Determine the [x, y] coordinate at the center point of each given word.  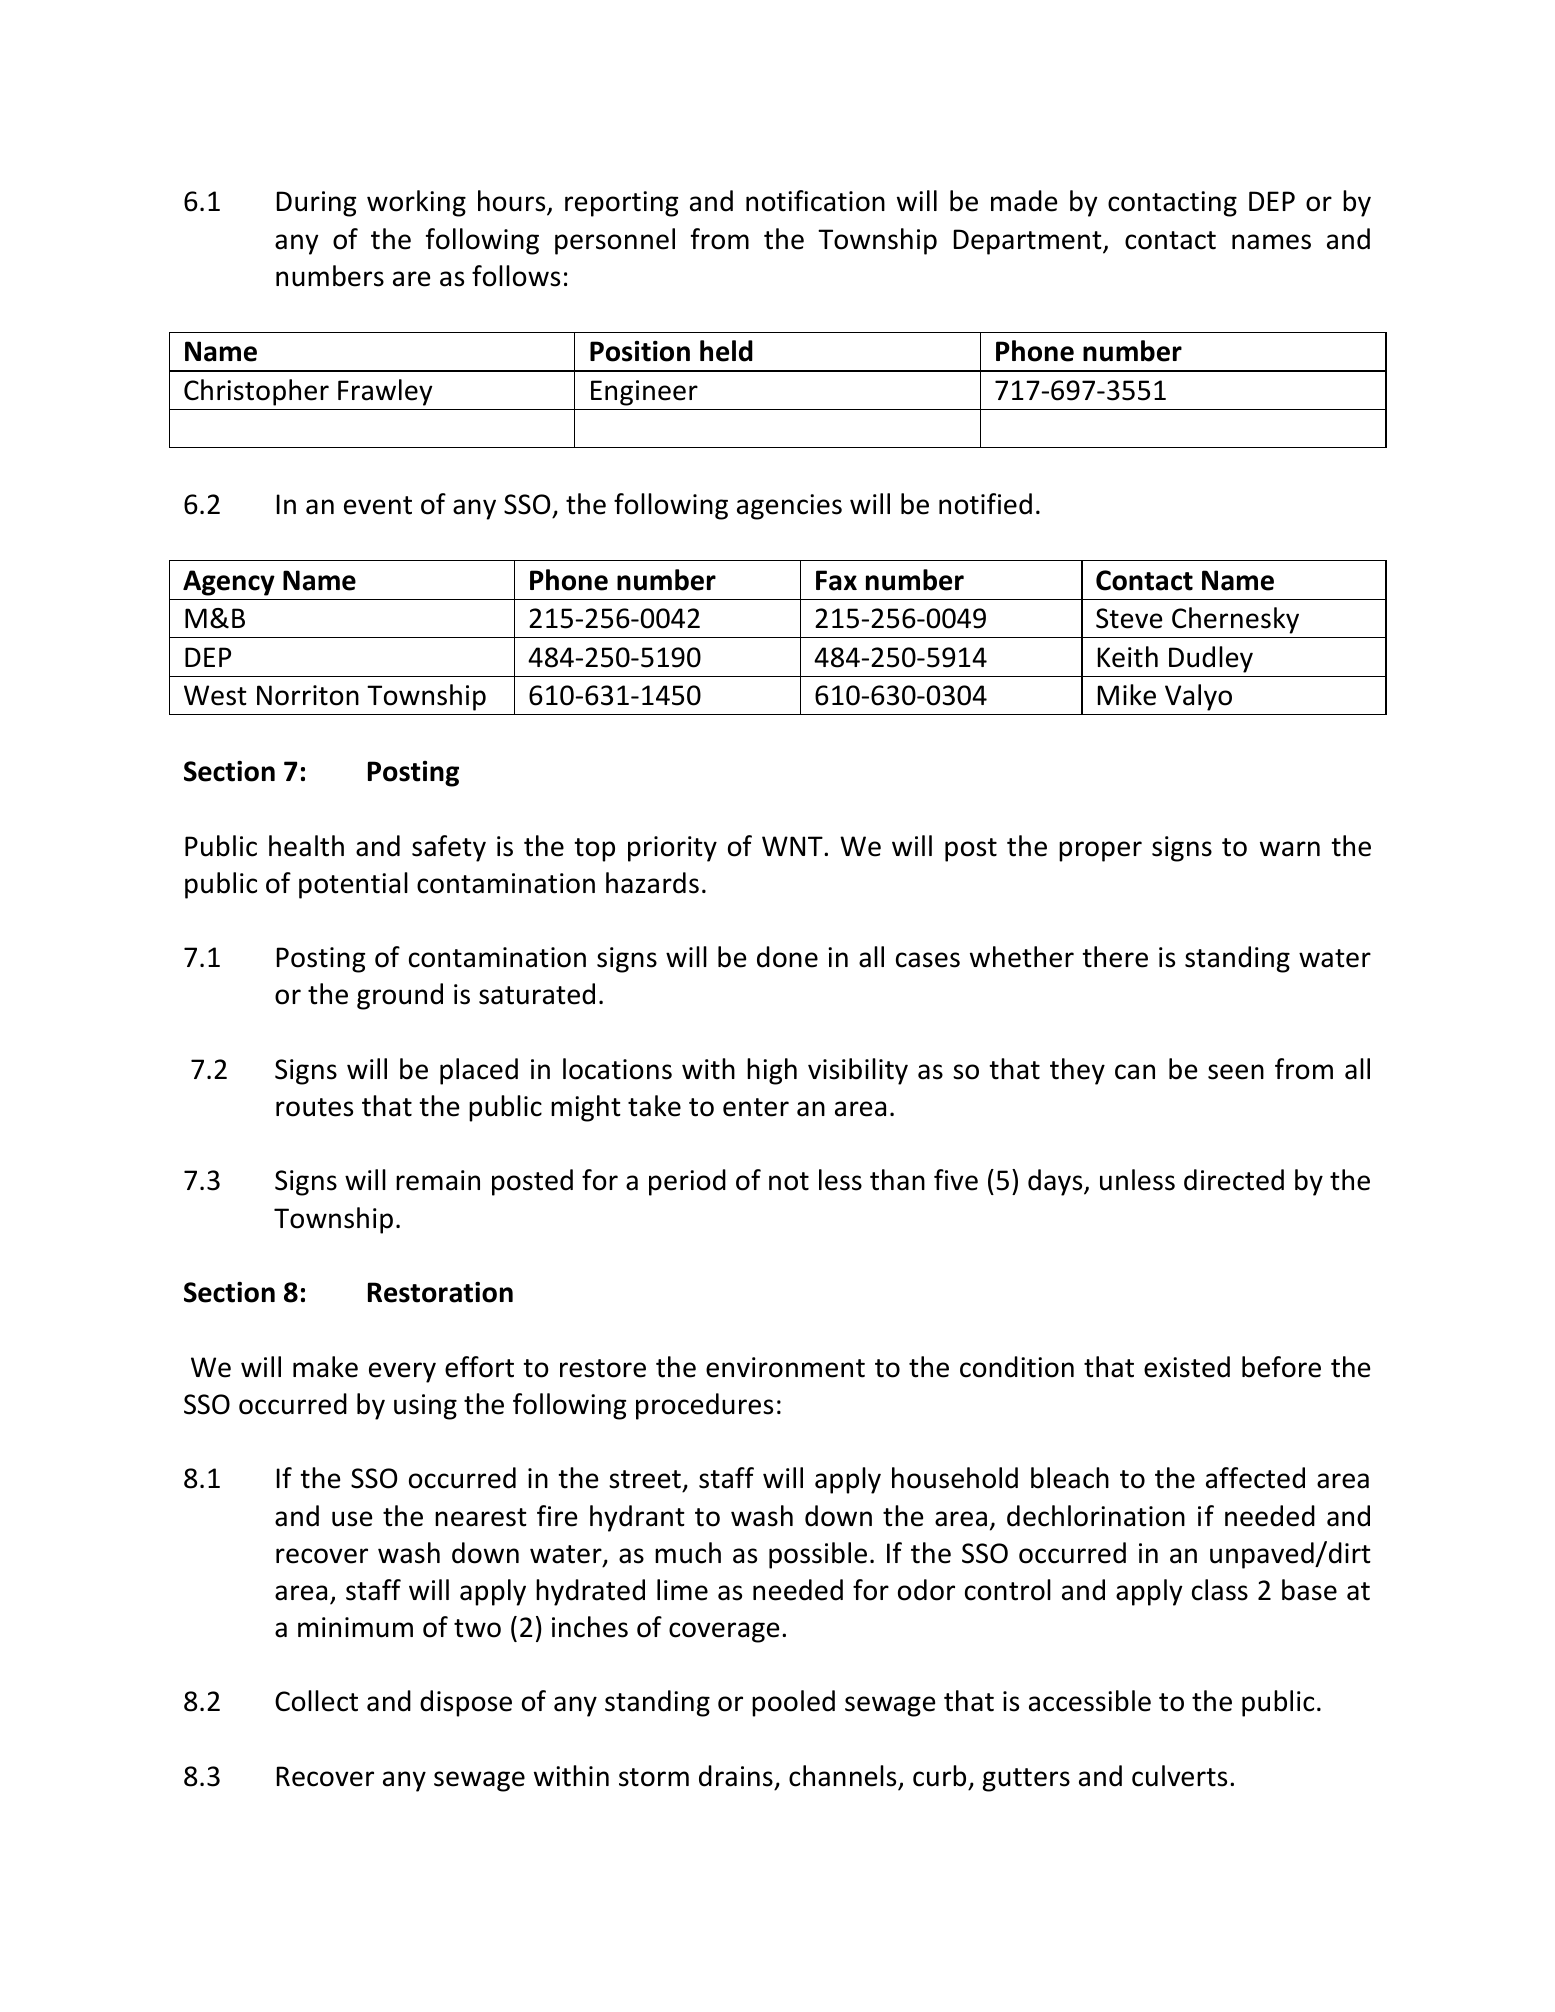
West [215, 695]
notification [815, 201]
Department [1029, 242]
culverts [1179, 1776]
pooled [793, 1703]
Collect [316, 1701]
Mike [1127, 695]
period [687, 1182]
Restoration [440, 1292]
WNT [793, 846]
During [316, 204]
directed [1234, 1180]
